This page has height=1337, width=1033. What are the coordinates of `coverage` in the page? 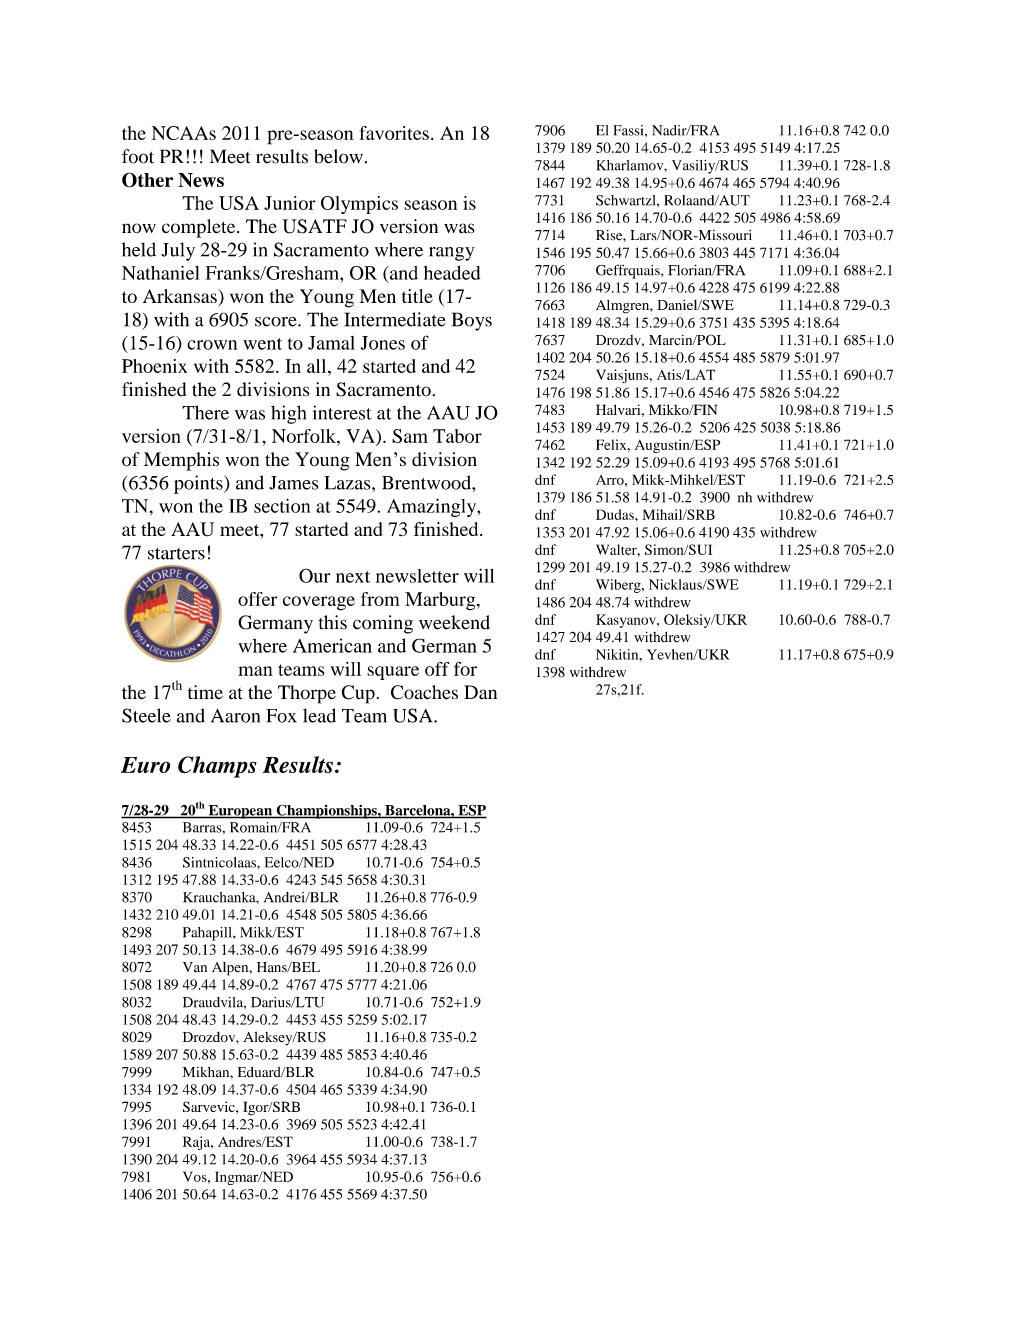 It's located at (319, 603).
